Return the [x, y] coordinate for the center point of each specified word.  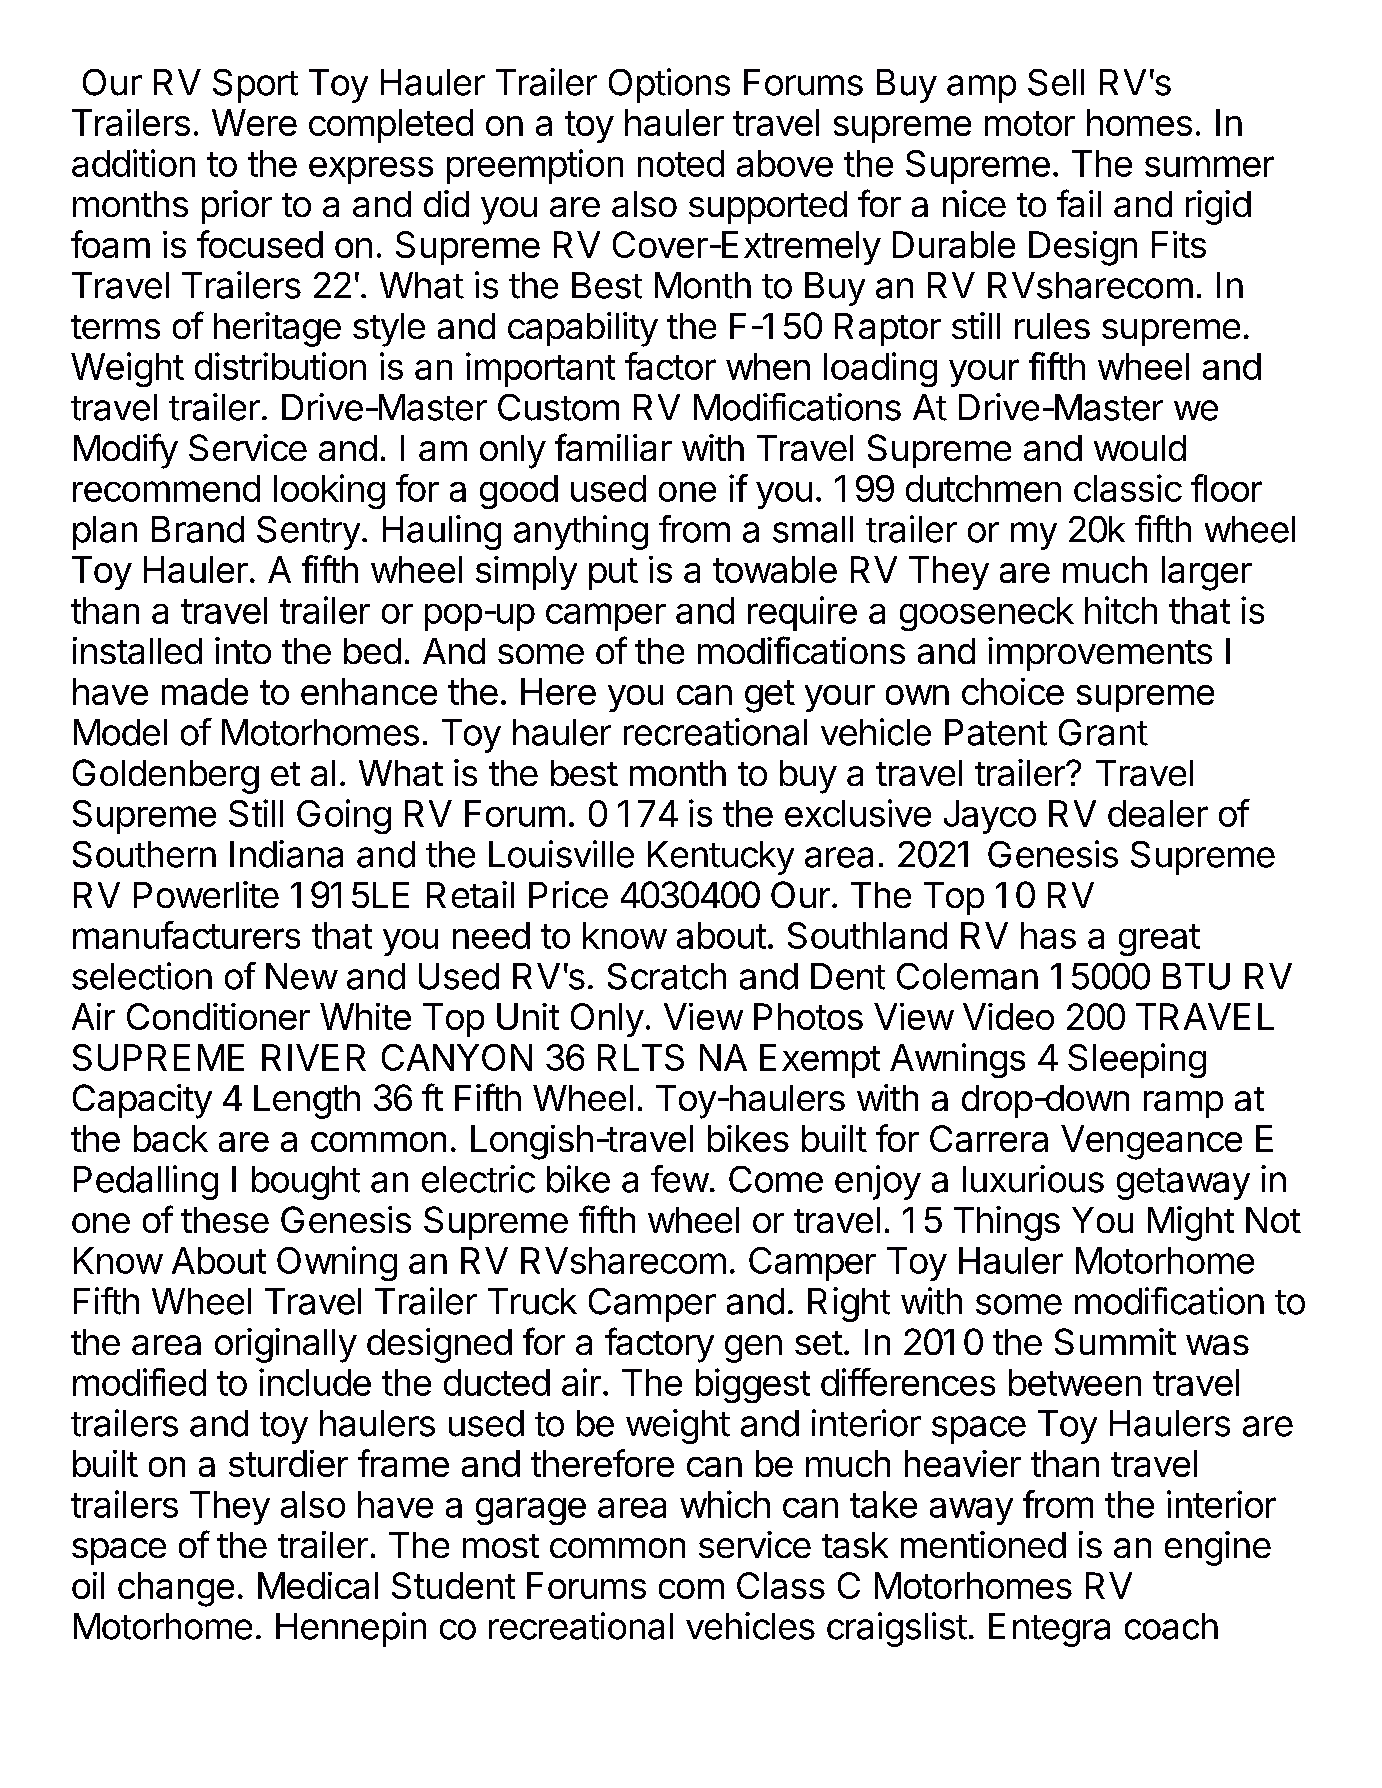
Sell [1056, 82]
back [171, 1138]
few [680, 1179]
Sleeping [1137, 1060]
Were [254, 122]
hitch [1121, 610]
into [243, 650]
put [613, 574]
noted [681, 163]
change [176, 1589]
